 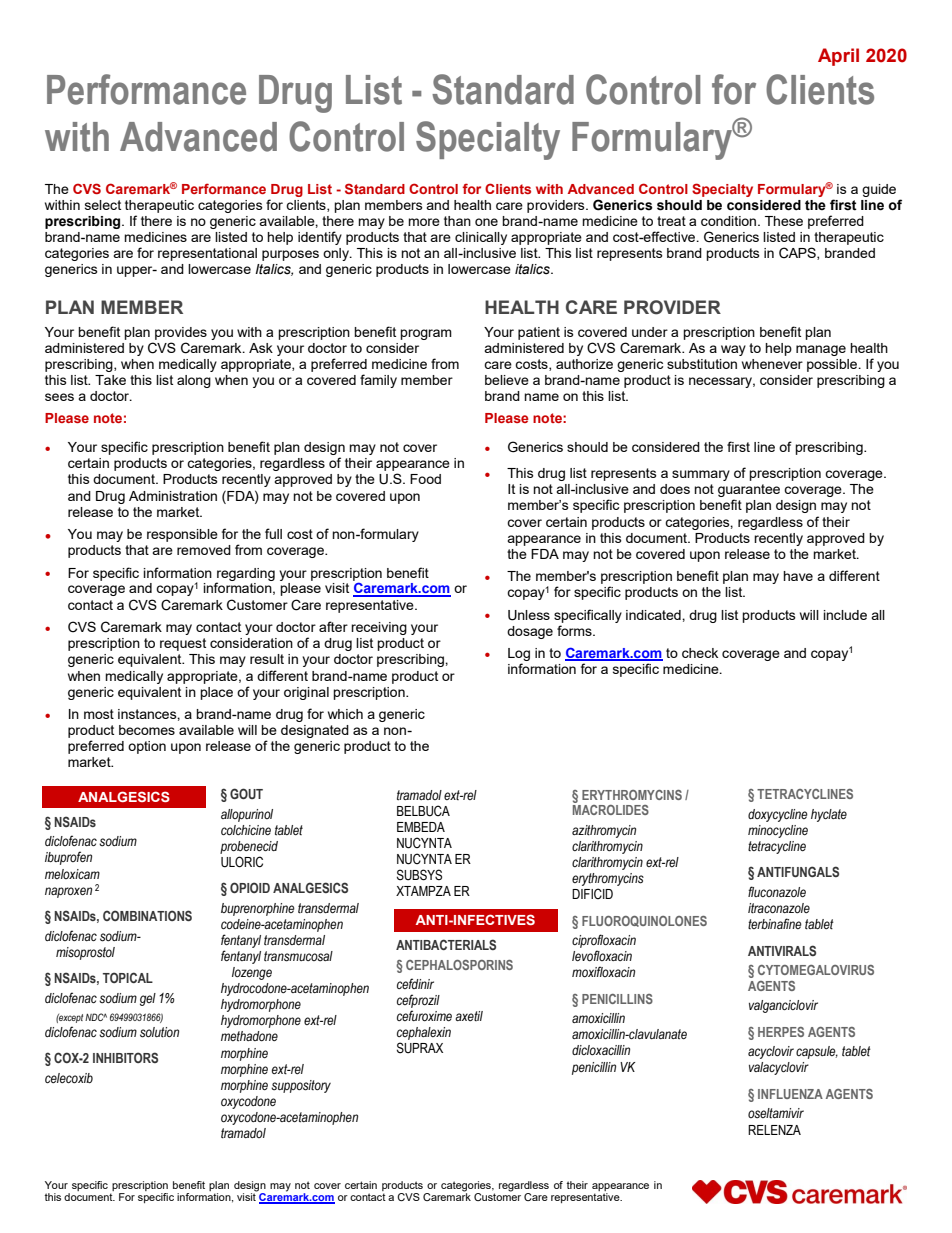 What do you see at coordinates (457, 221) in the image?
I see `than` at bounding box center [457, 221].
